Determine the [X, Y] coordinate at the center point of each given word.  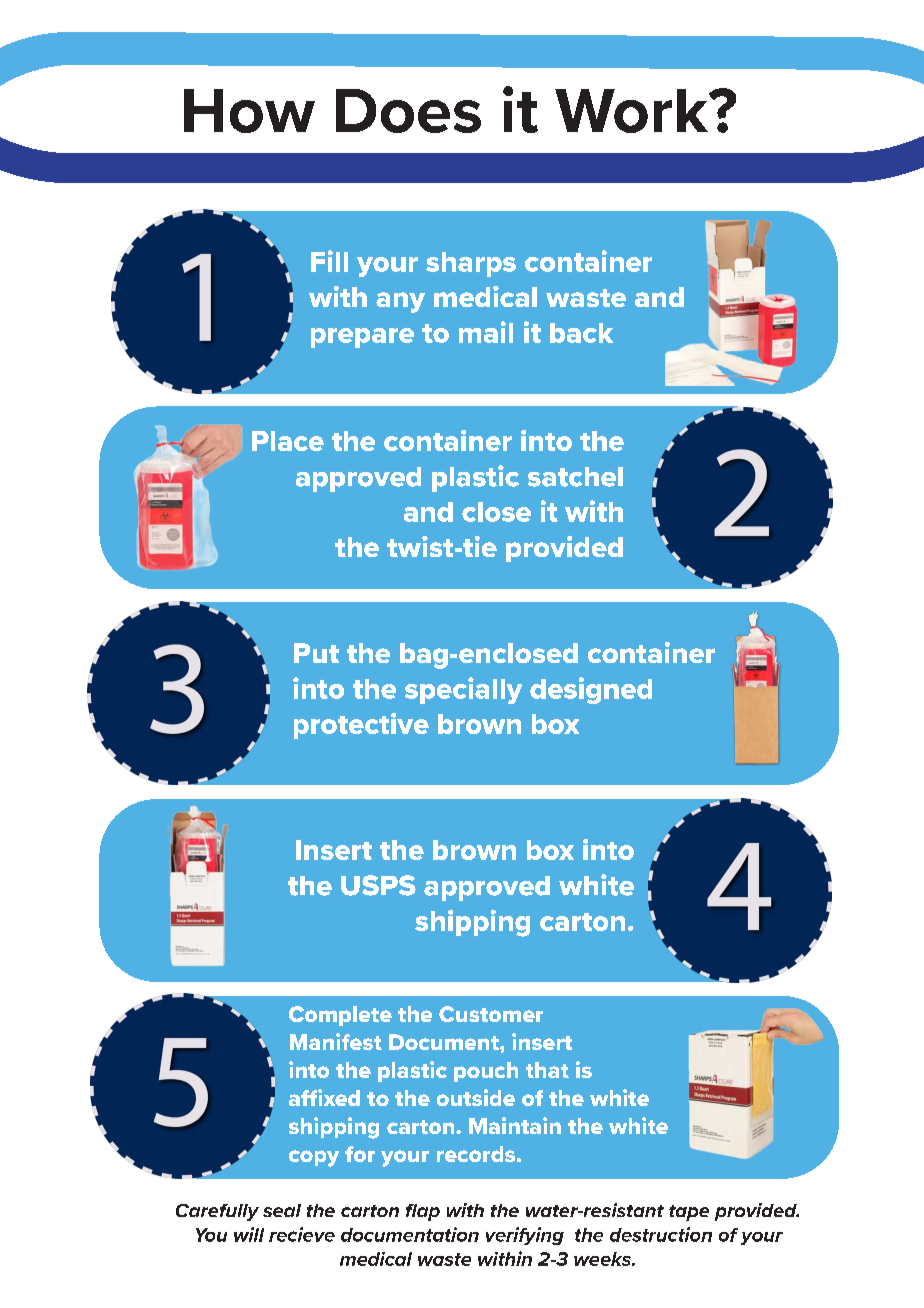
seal [282, 1210]
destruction [661, 1234]
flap [423, 1212]
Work [633, 111]
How [249, 111]
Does [408, 111]
